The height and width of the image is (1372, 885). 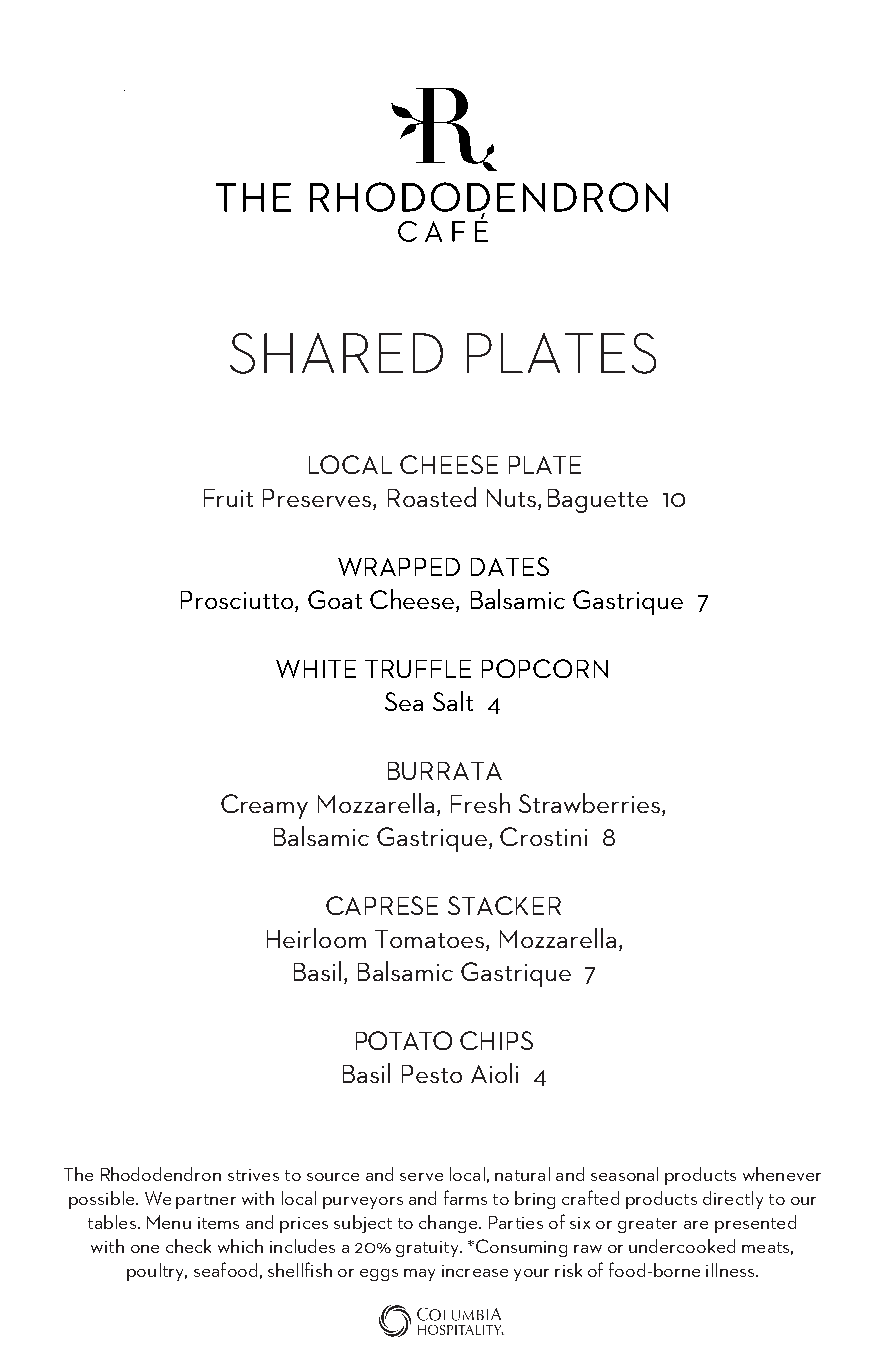 What do you see at coordinates (591, 804) in the image?
I see `Strawberries` at bounding box center [591, 804].
